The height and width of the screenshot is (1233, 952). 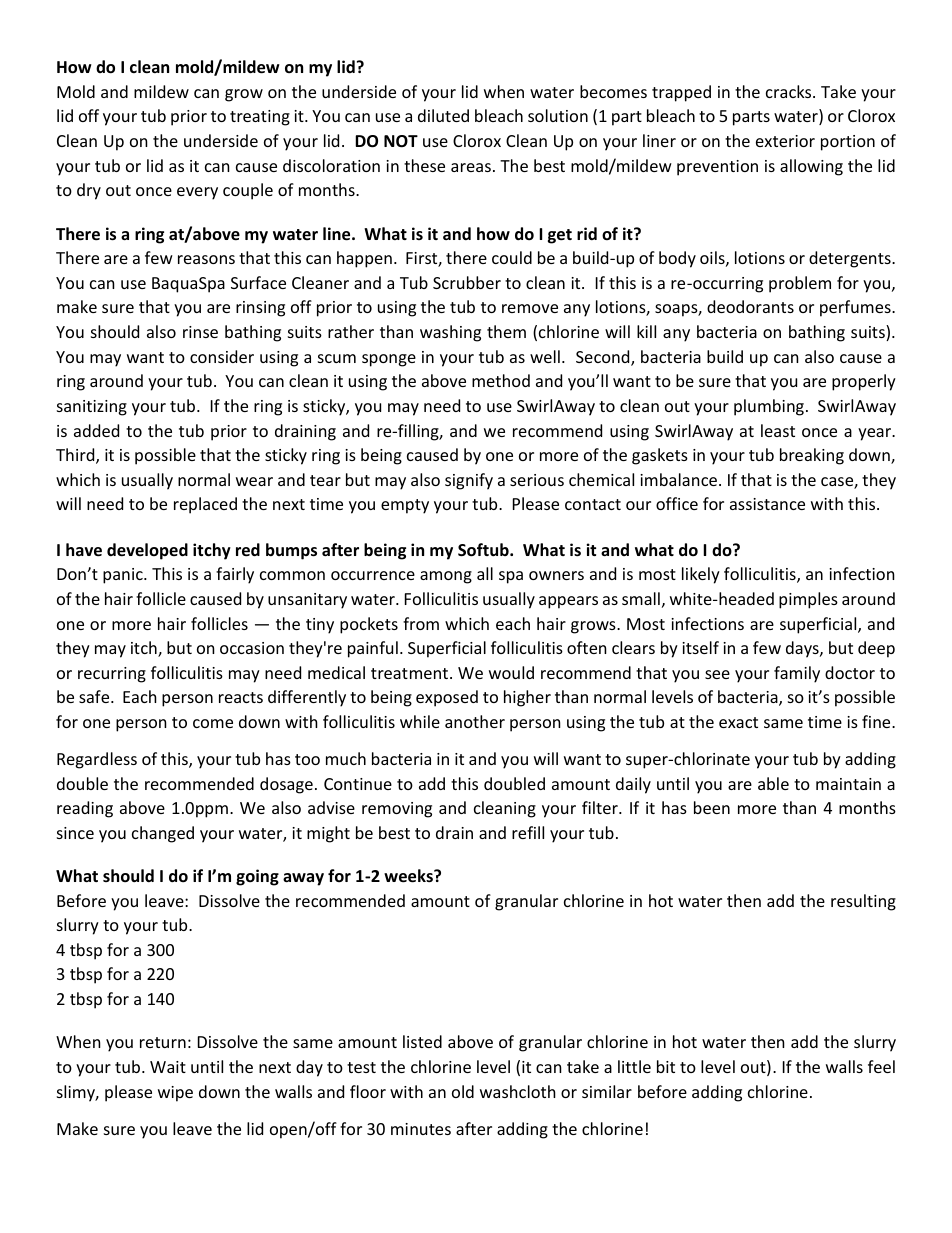 I want to click on plumbing, so click(x=769, y=407).
